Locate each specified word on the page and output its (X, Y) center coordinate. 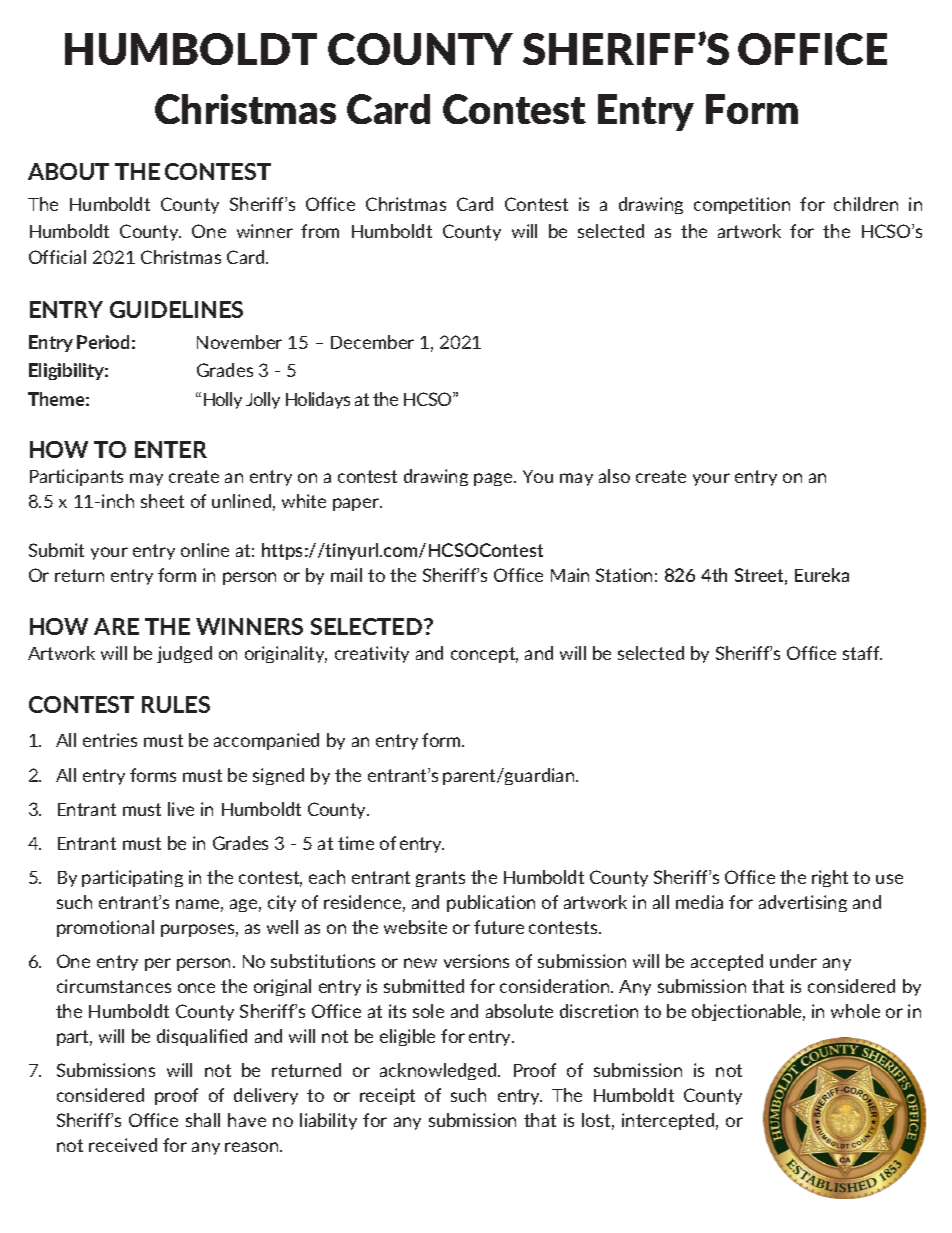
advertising (803, 903)
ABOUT (68, 171)
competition (742, 205)
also (614, 476)
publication (491, 903)
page (494, 479)
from (320, 231)
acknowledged (439, 1071)
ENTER (171, 449)
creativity (372, 654)
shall (203, 1120)
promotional (105, 928)
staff (862, 653)
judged (184, 654)
